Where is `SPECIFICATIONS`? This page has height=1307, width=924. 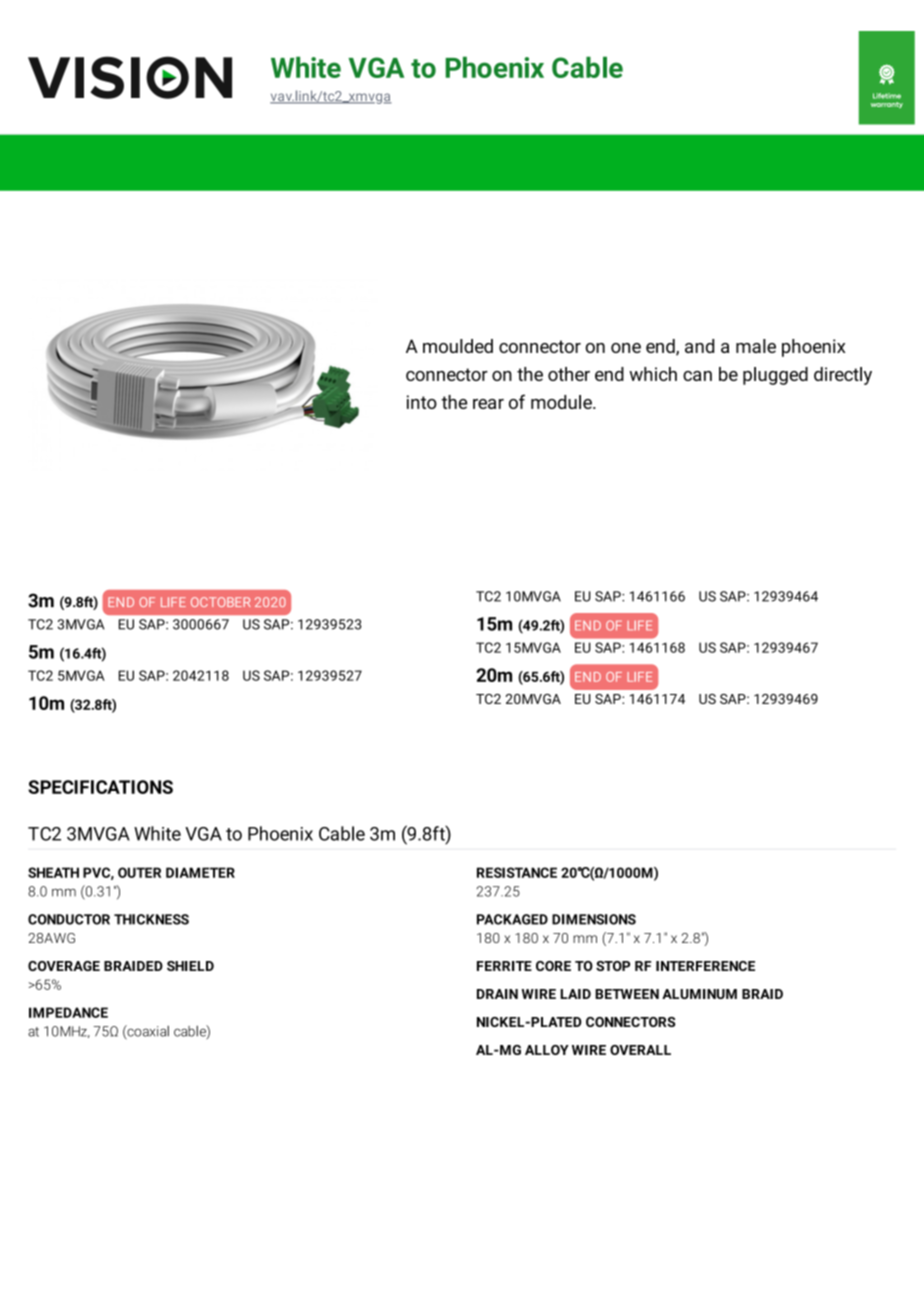
SPECIFICATIONS is located at coordinates (100, 787).
